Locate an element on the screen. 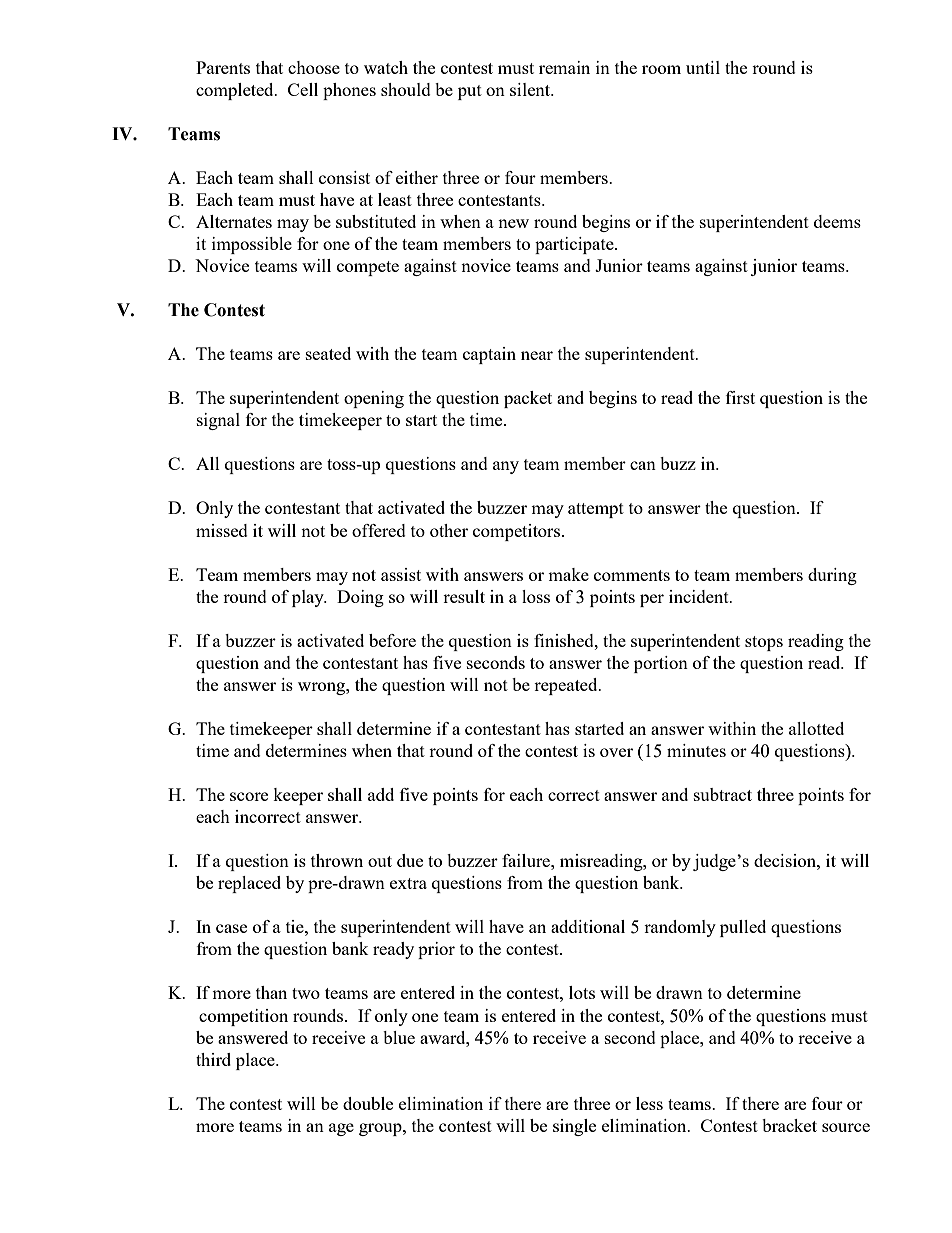  single is located at coordinates (574, 1127).
